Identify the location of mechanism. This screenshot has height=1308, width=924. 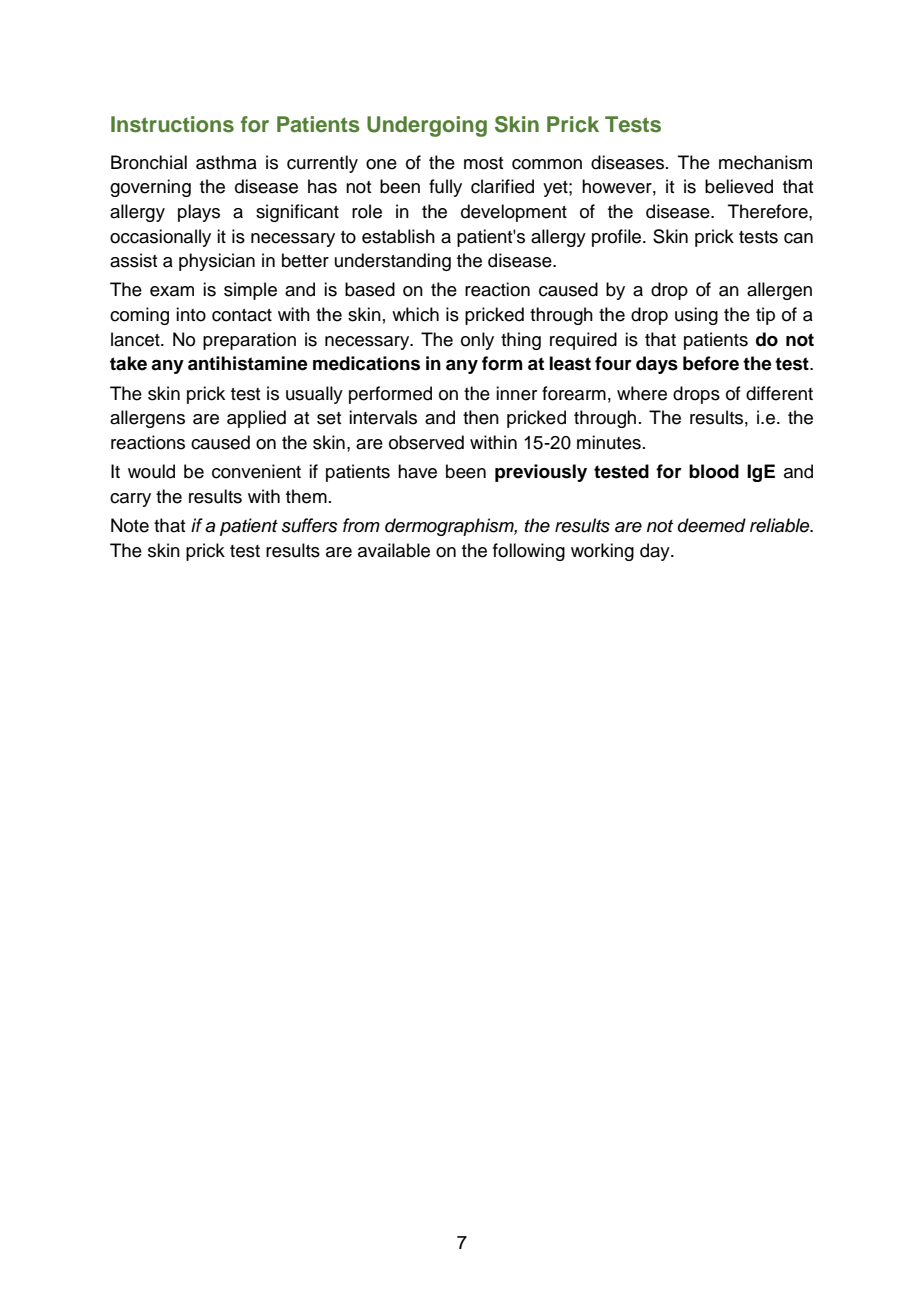
(765, 162).
